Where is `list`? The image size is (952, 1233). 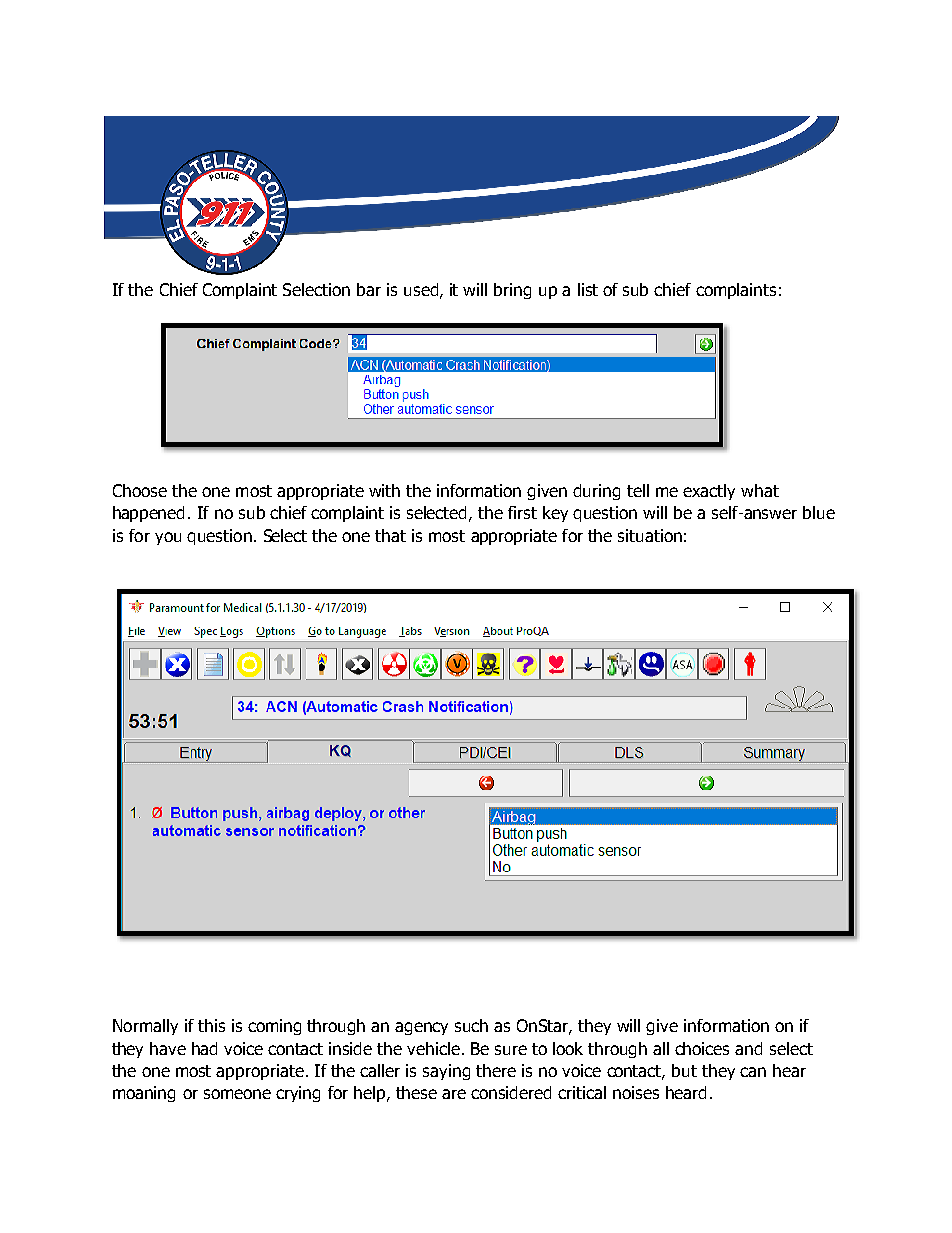
list is located at coordinates (588, 289).
